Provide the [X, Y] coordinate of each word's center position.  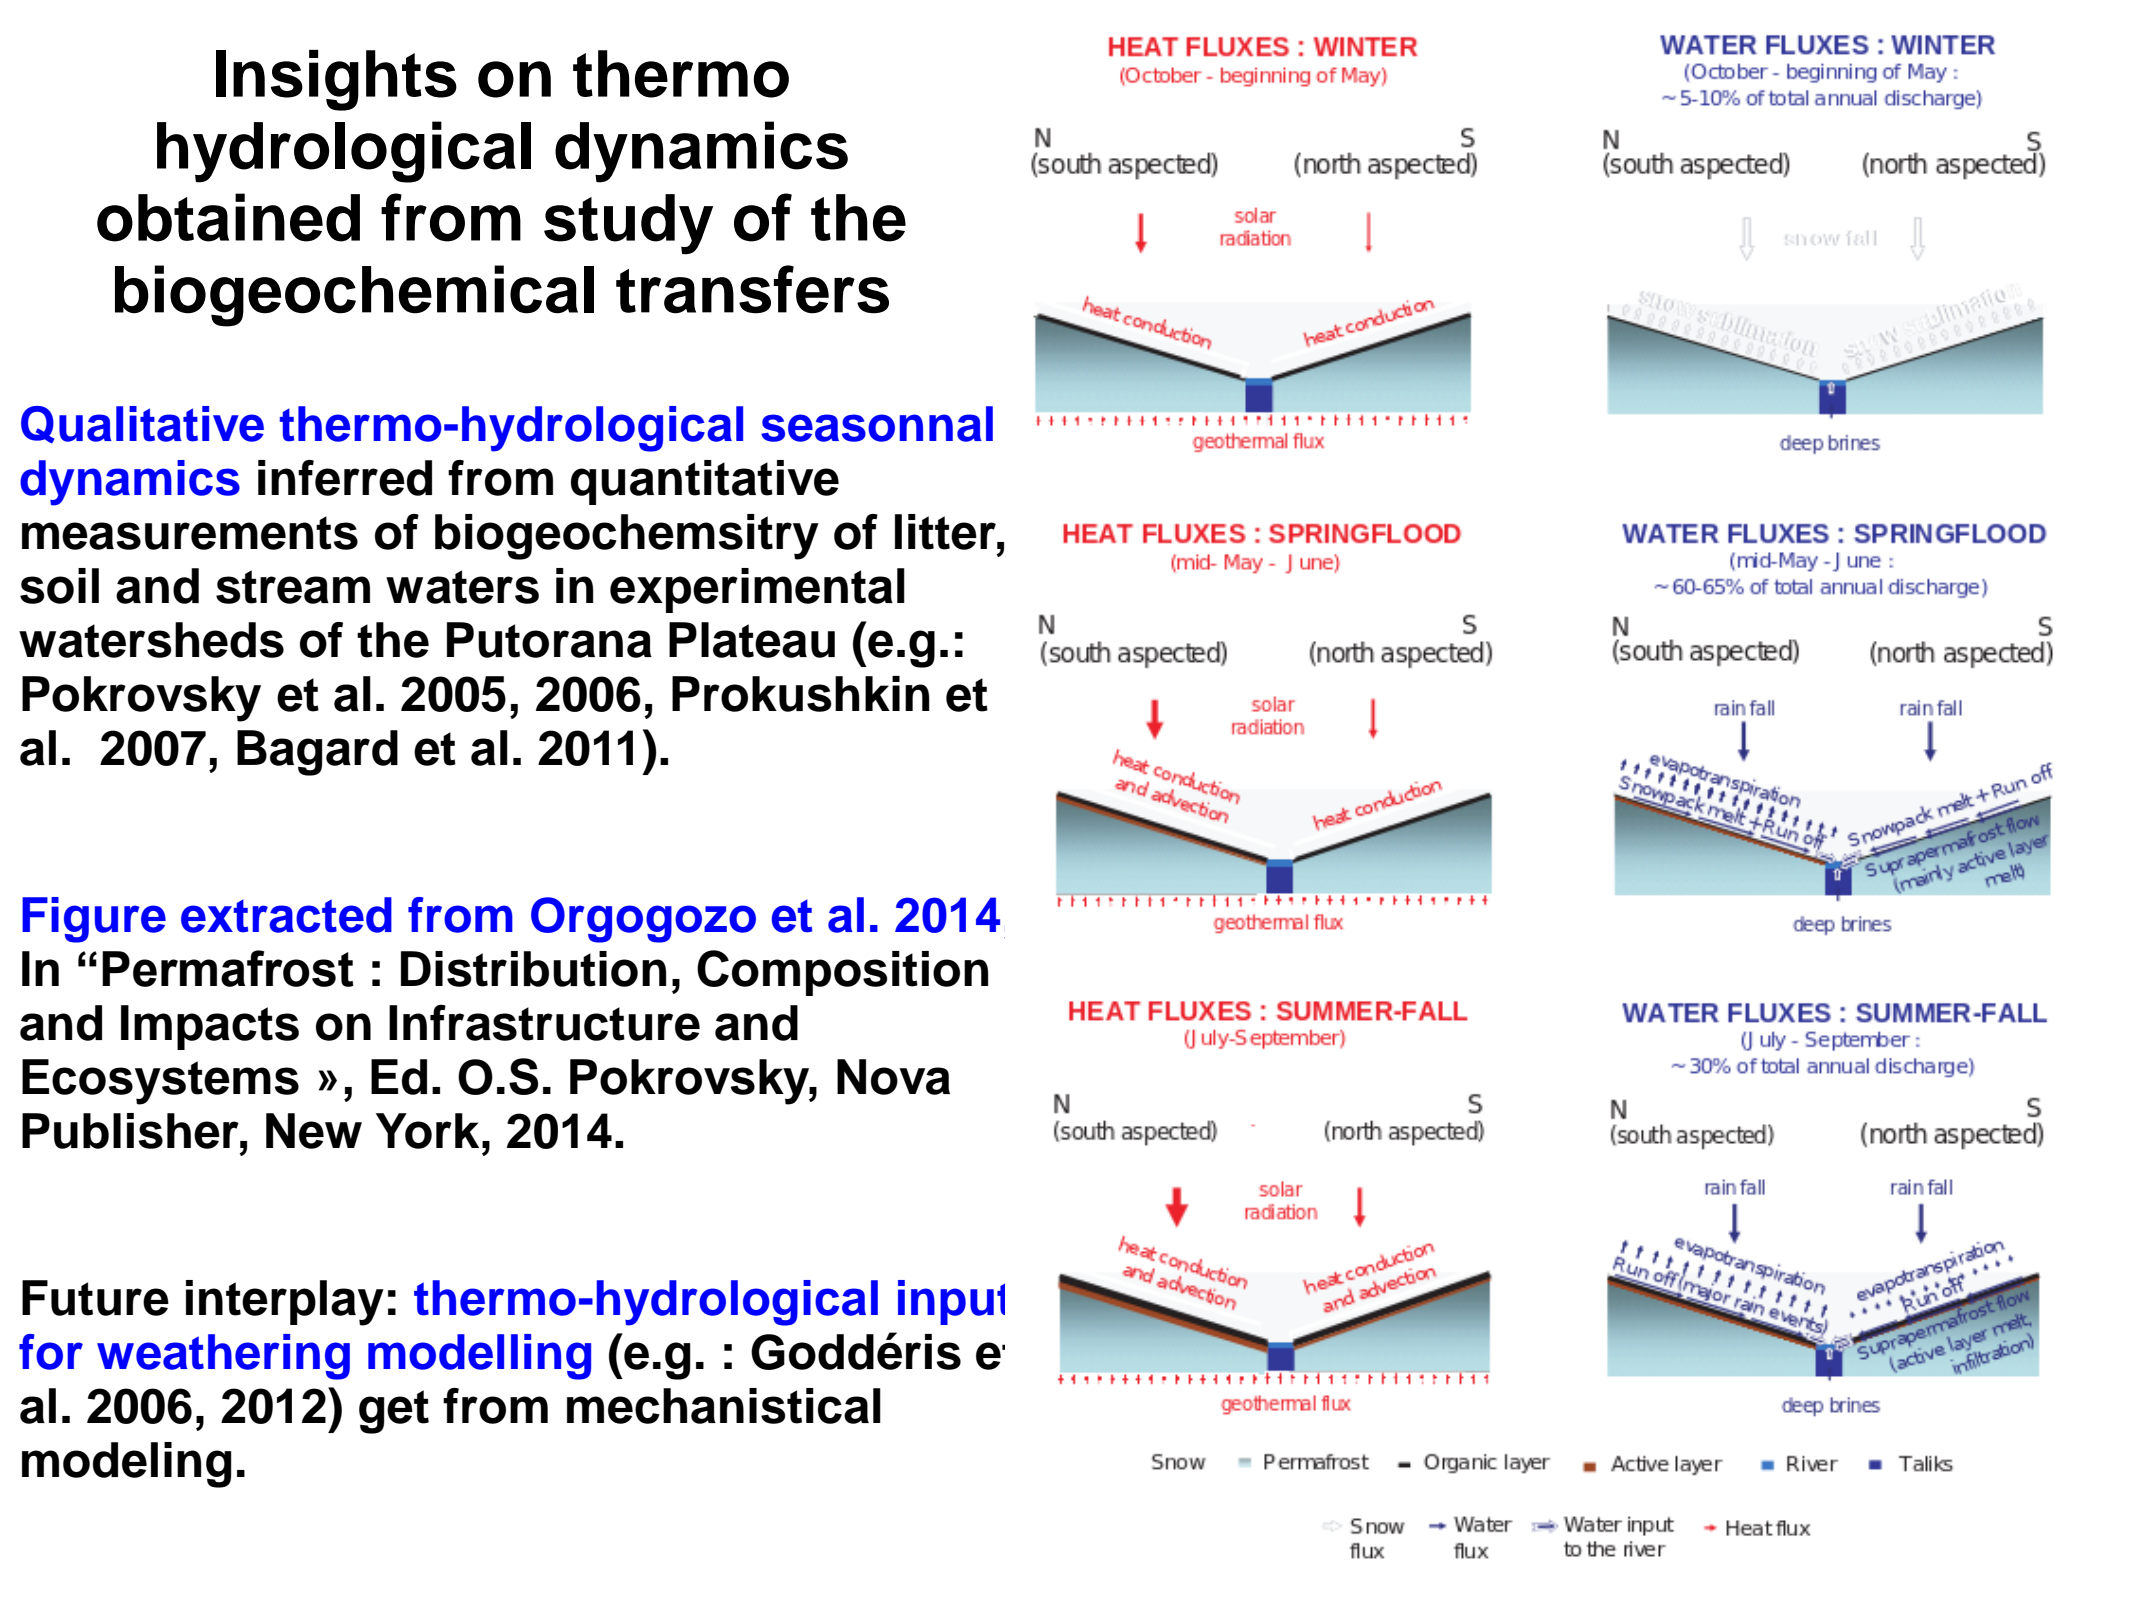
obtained [228, 217]
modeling [126, 1465]
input [951, 1302]
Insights [336, 80]
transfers [752, 289]
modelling [479, 1357]
